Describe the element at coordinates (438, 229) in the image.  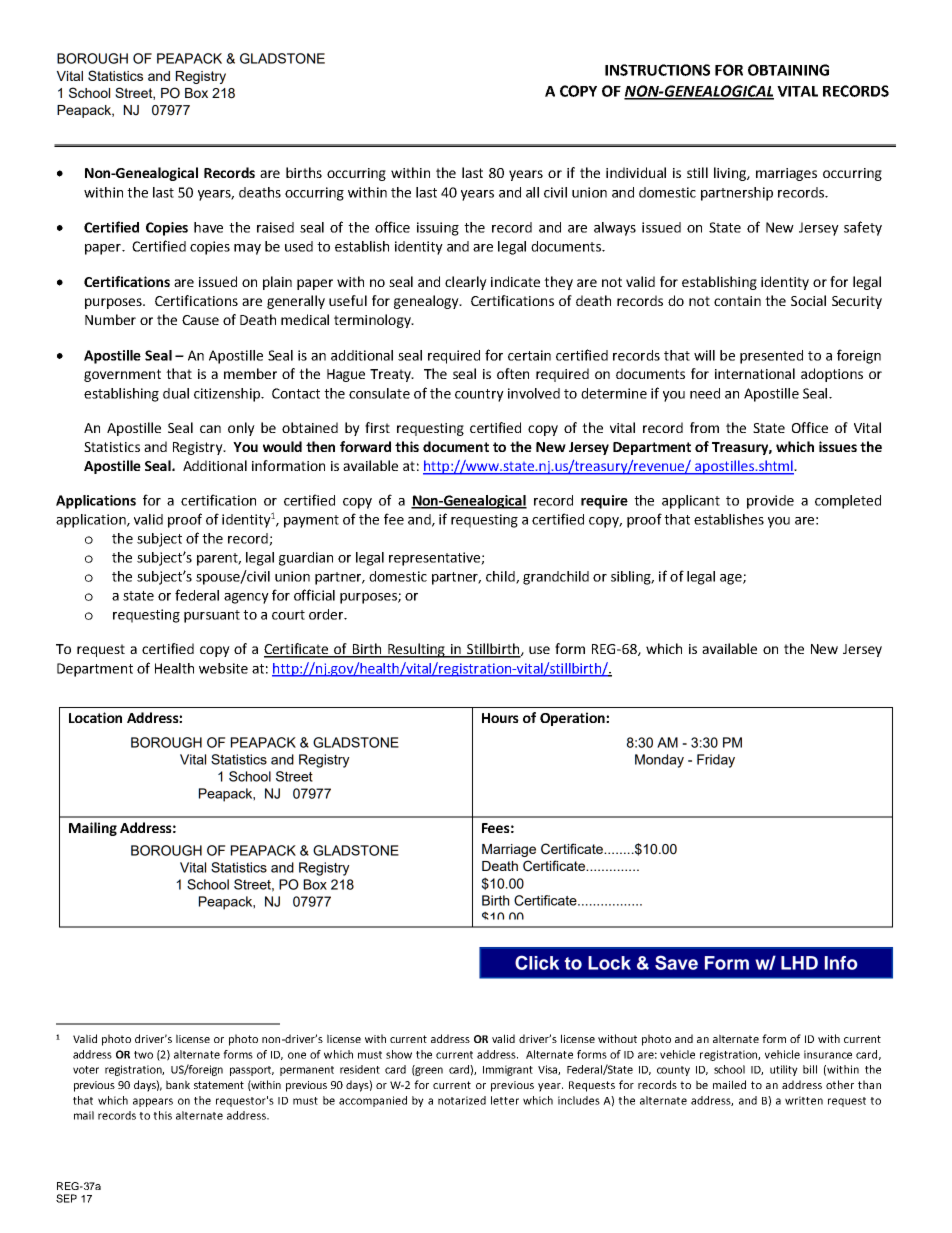
I see `issuing` at that location.
